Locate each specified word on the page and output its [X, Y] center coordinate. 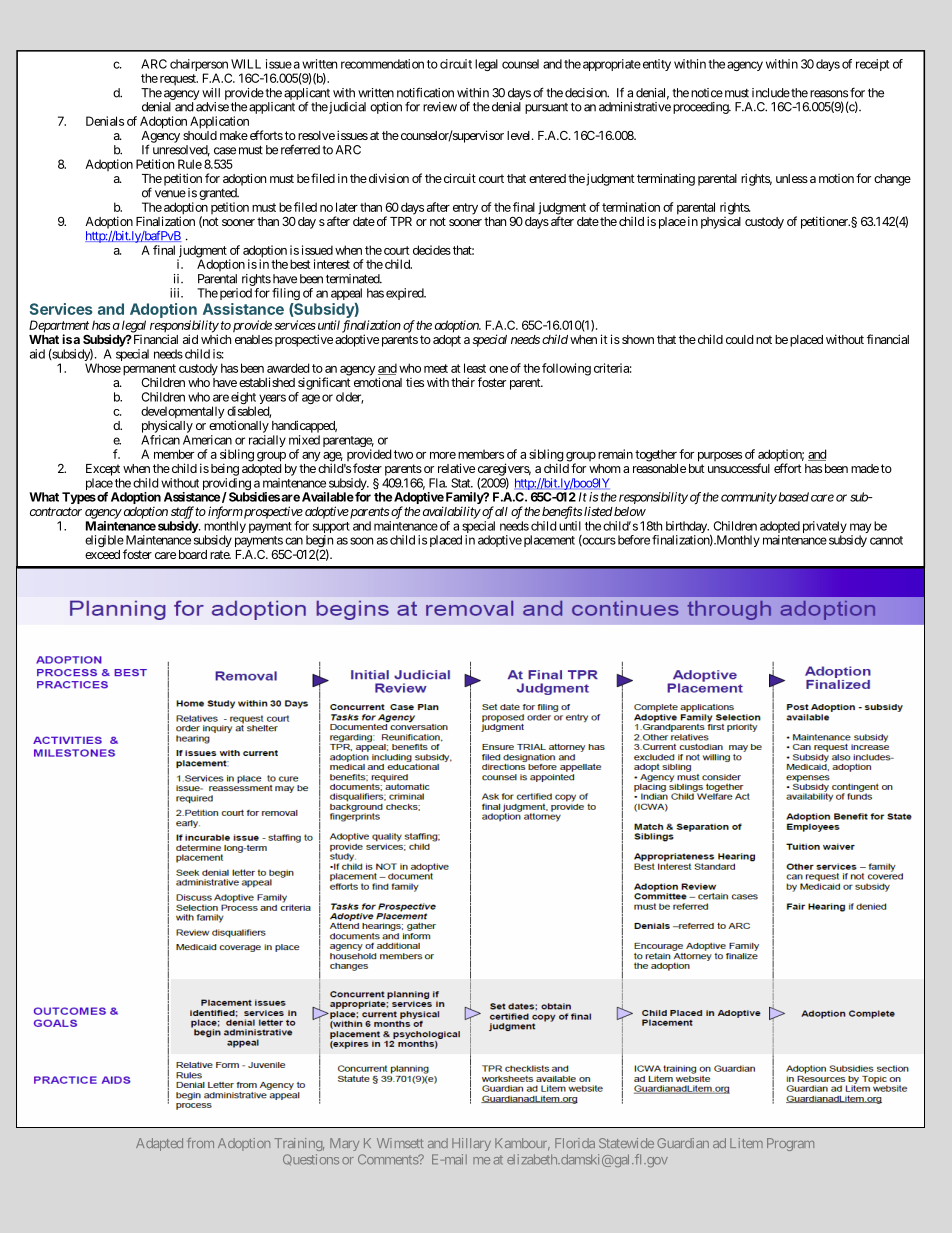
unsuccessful [739, 468]
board [193, 554]
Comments [388, 1159]
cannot [886, 540]
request [179, 80]
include [771, 93]
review [440, 107]
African [160, 440]
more [443, 455]
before [632, 540]
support [331, 529]
